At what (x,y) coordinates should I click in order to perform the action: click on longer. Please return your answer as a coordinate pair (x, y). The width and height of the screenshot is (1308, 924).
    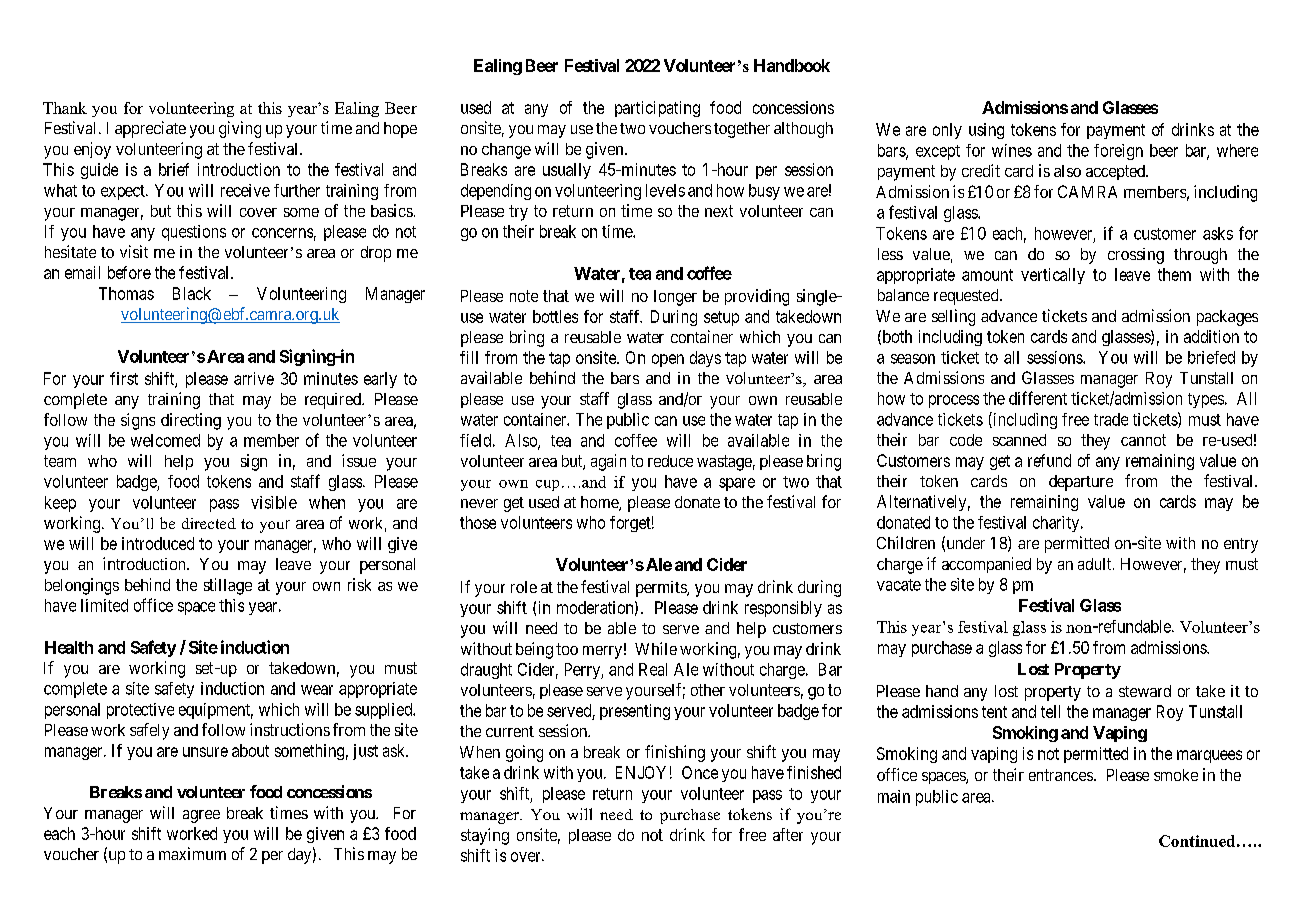
    Looking at the image, I should click on (675, 298).
